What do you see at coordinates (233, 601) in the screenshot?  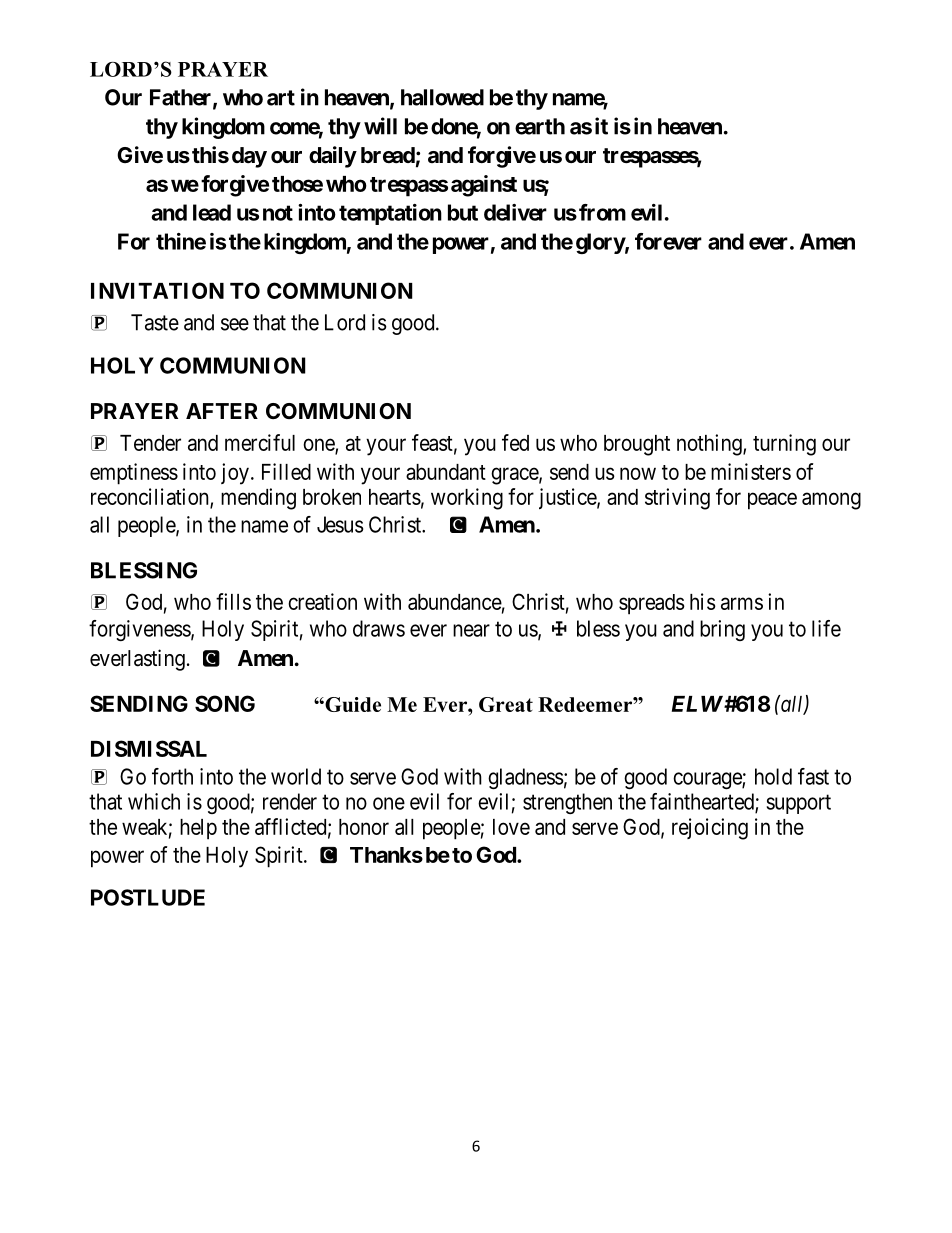 I see `fills` at bounding box center [233, 601].
